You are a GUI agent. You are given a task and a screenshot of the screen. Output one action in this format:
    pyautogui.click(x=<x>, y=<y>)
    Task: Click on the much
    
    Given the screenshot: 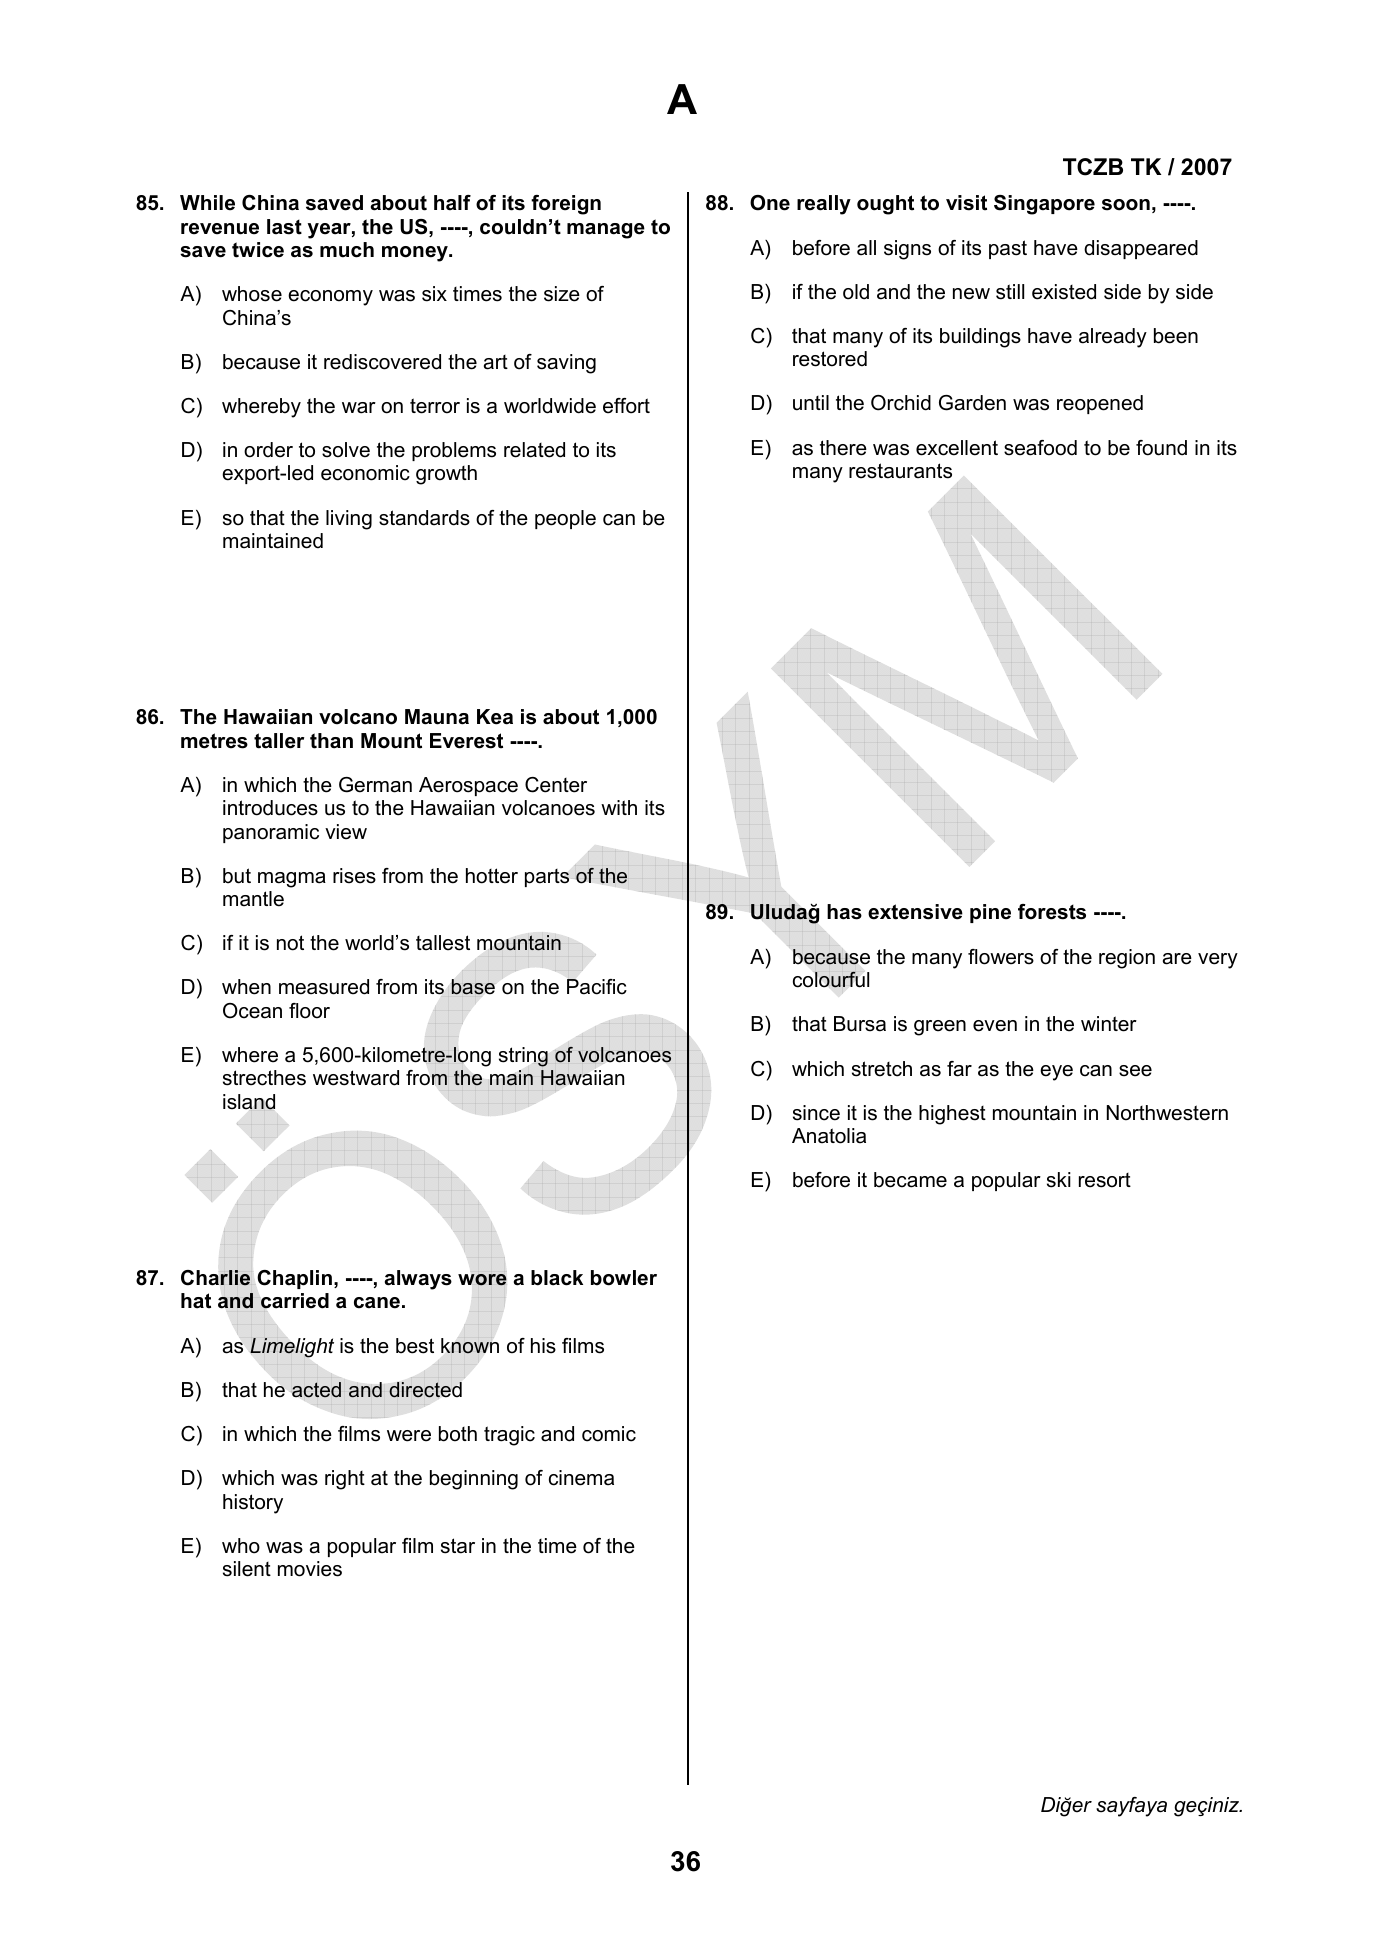 What is the action you would take?
    pyautogui.click(x=347, y=250)
